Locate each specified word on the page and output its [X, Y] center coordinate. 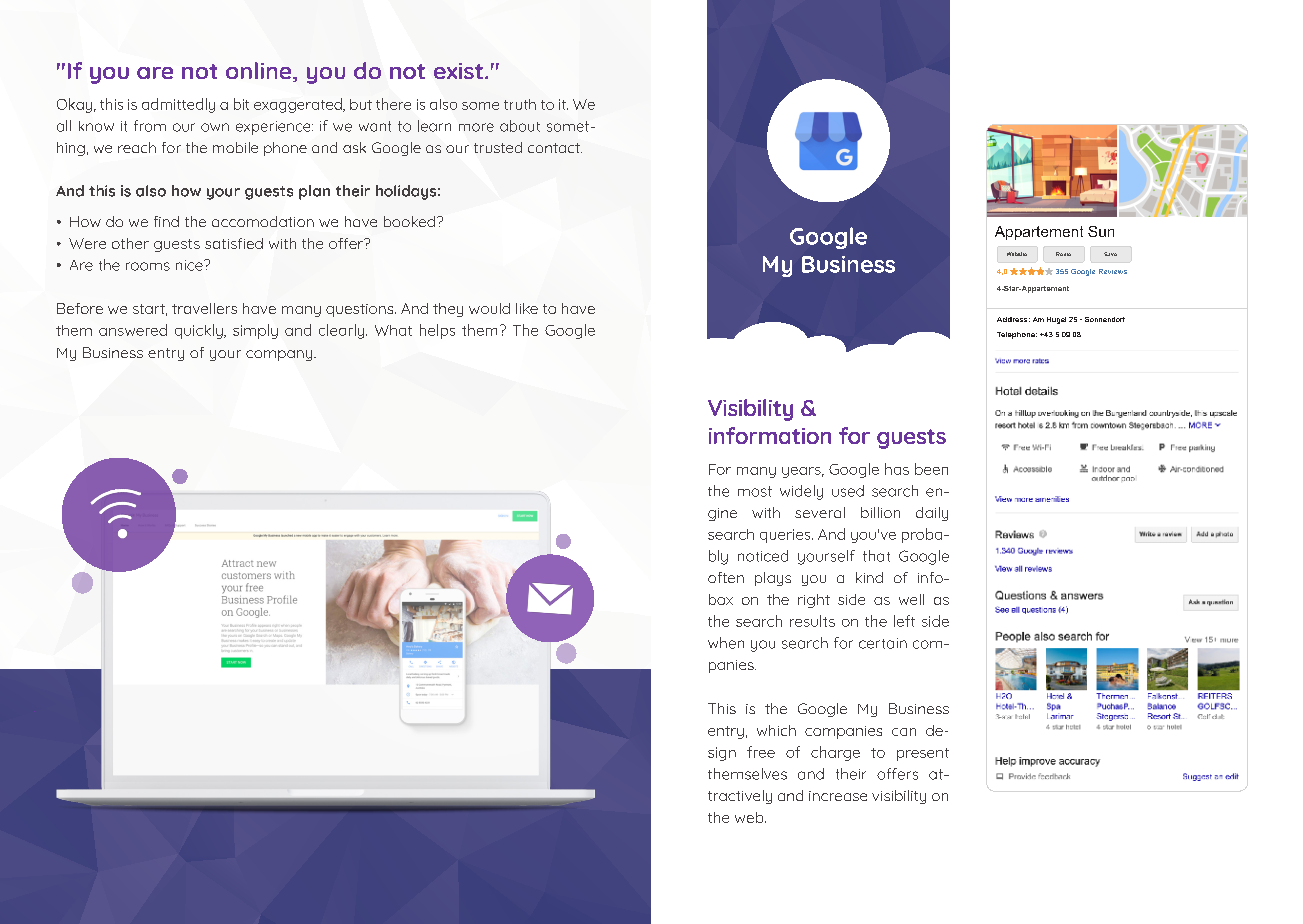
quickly [200, 331]
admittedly [178, 105]
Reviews [1113, 271]
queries [786, 536]
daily [932, 514]
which [776, 730]
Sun [1101, 231]
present [923, 754]
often [726, 577]
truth [520, 104]
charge [835, 753]
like [527, 308]
